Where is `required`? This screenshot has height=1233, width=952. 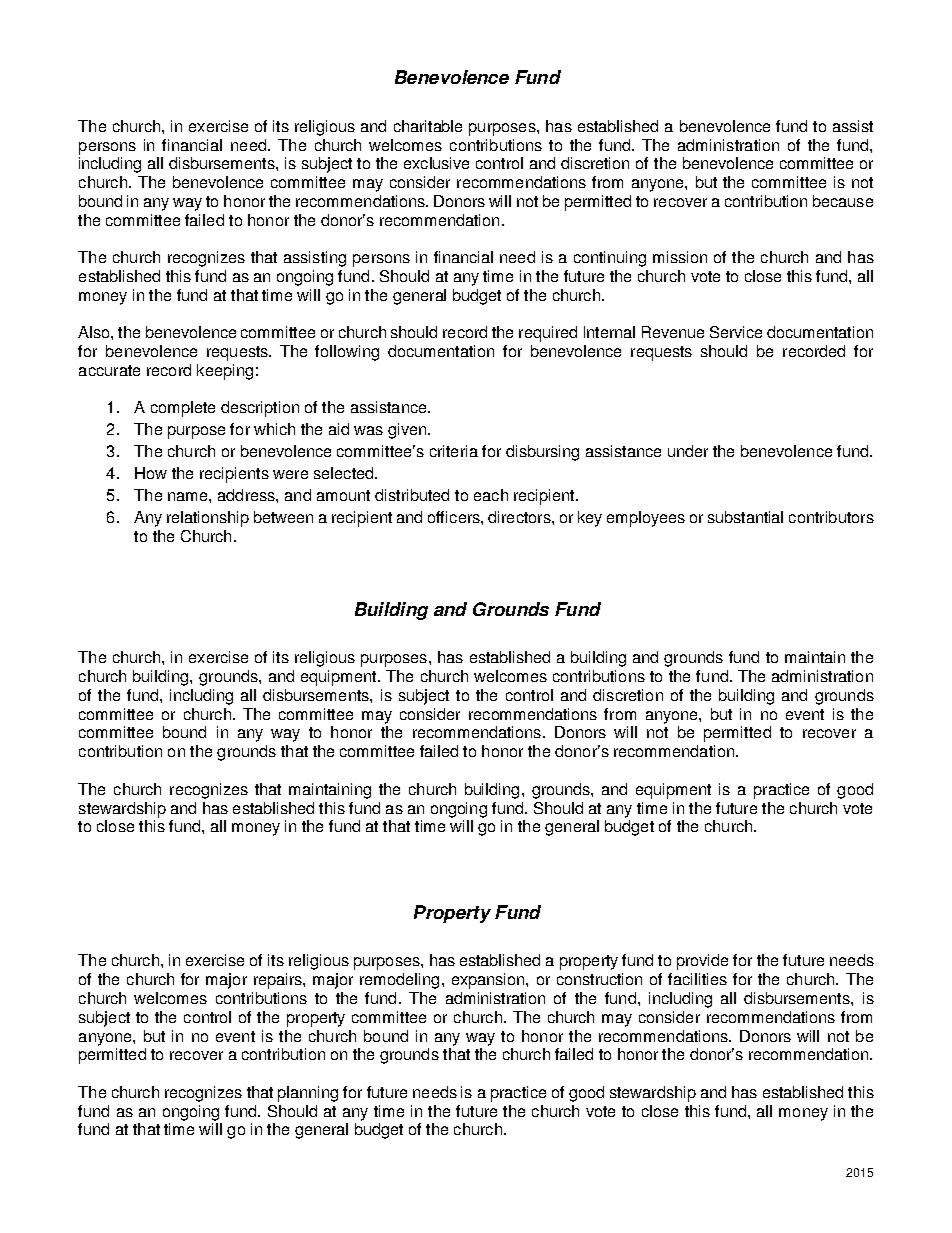
required is located at coordinates (548, 334).
